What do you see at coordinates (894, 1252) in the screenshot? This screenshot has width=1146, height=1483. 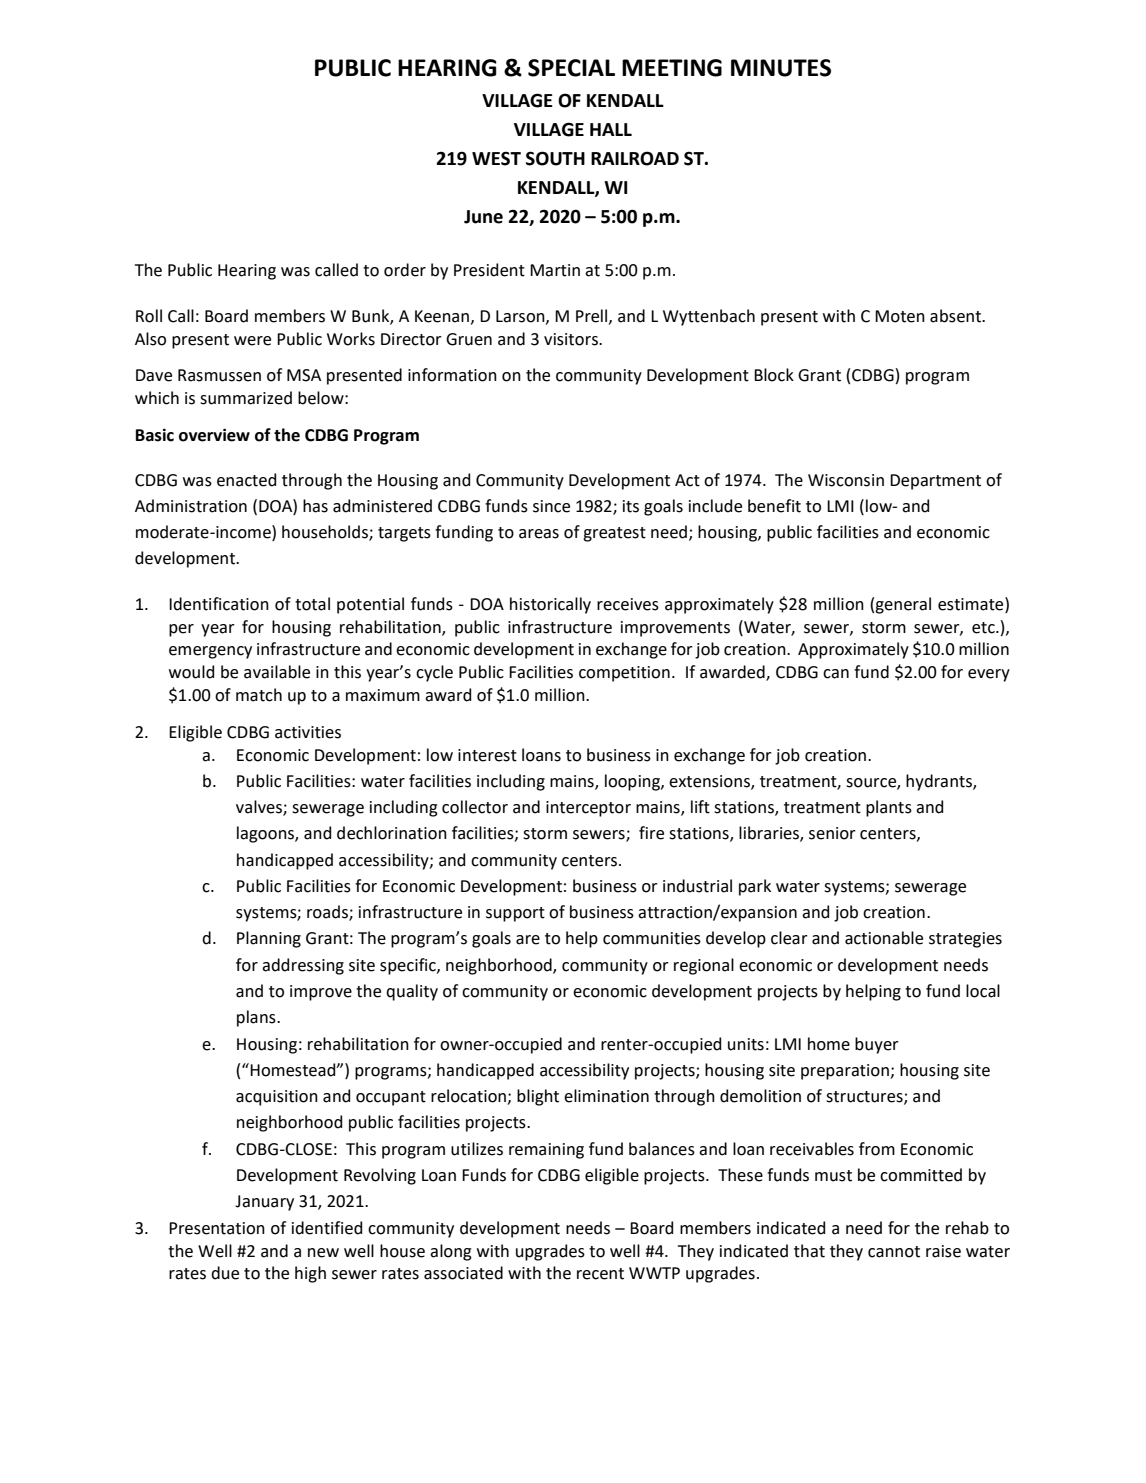 I see `cannot` at bounding box center [894, 1252].
